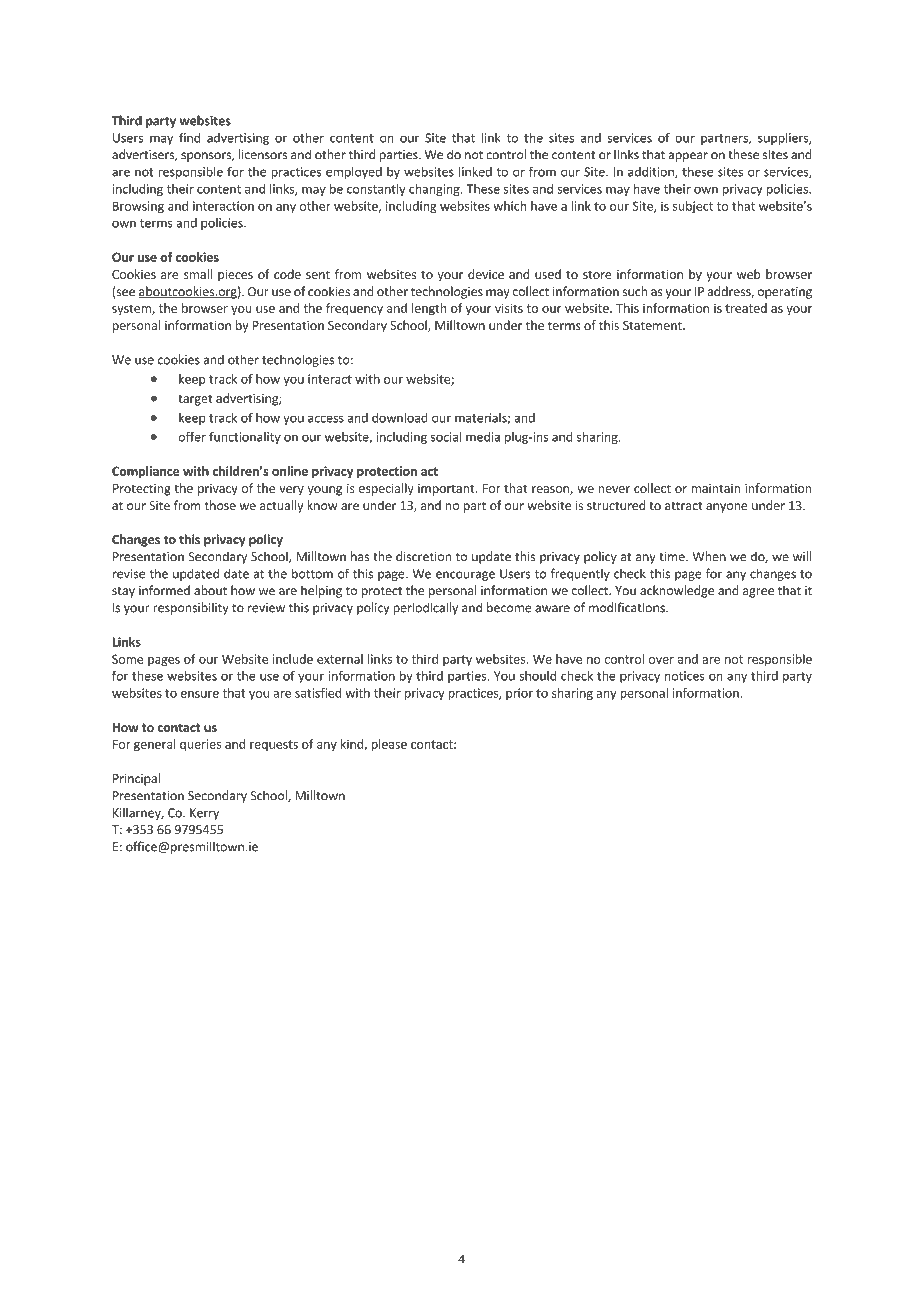 The height and width of the image is (1308, 924). I want to click on encourage, so click(465, 576).
